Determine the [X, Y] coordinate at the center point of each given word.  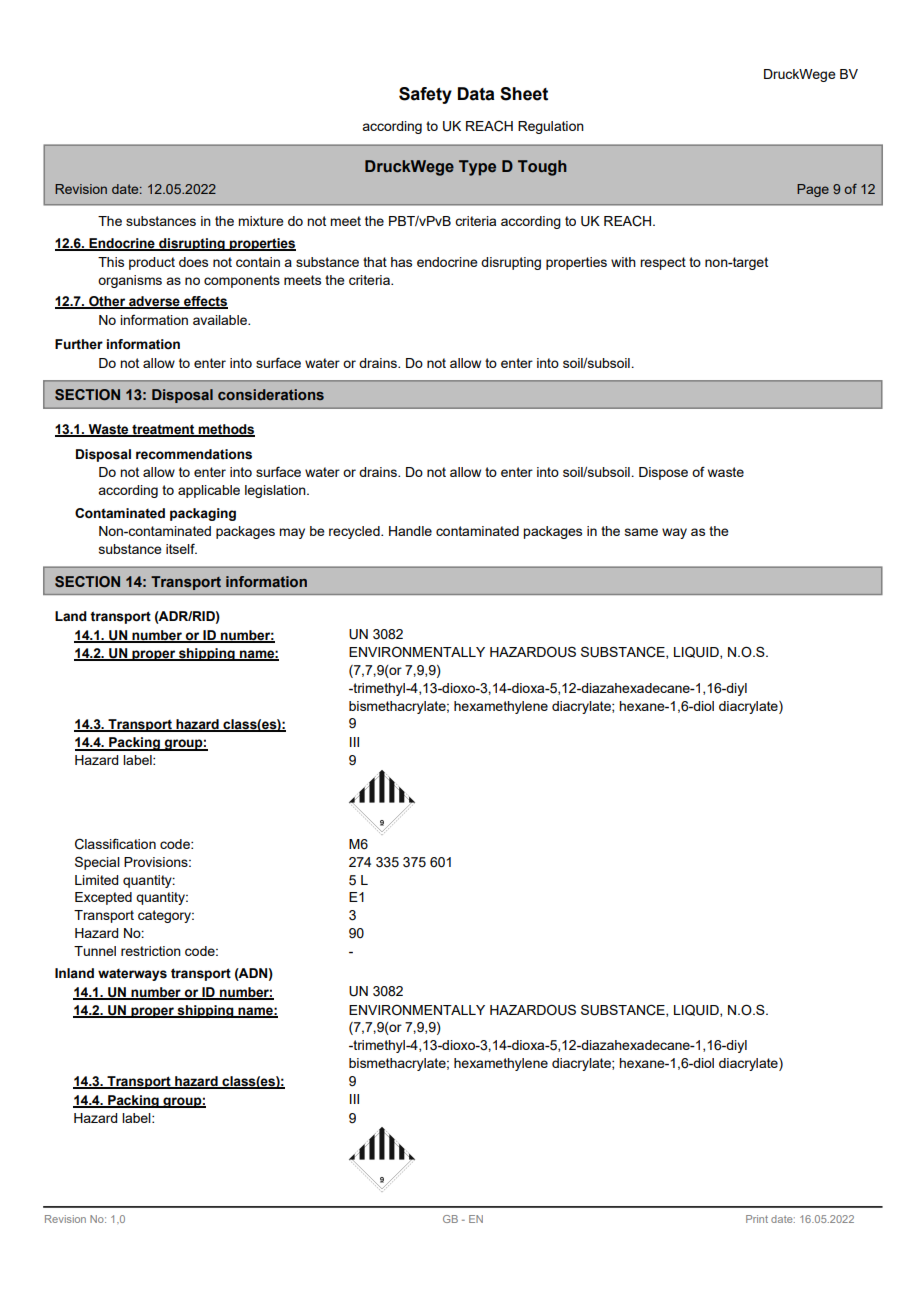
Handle [410, 531]
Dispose [663, 473]
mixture [261, 221]
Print [757, 1219]
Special [97, 863]
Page [813, 190]
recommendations [194, 454]
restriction [151, 951]
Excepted [103, 898]
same [641, 532]
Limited [96, 880]
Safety [425, 95]
